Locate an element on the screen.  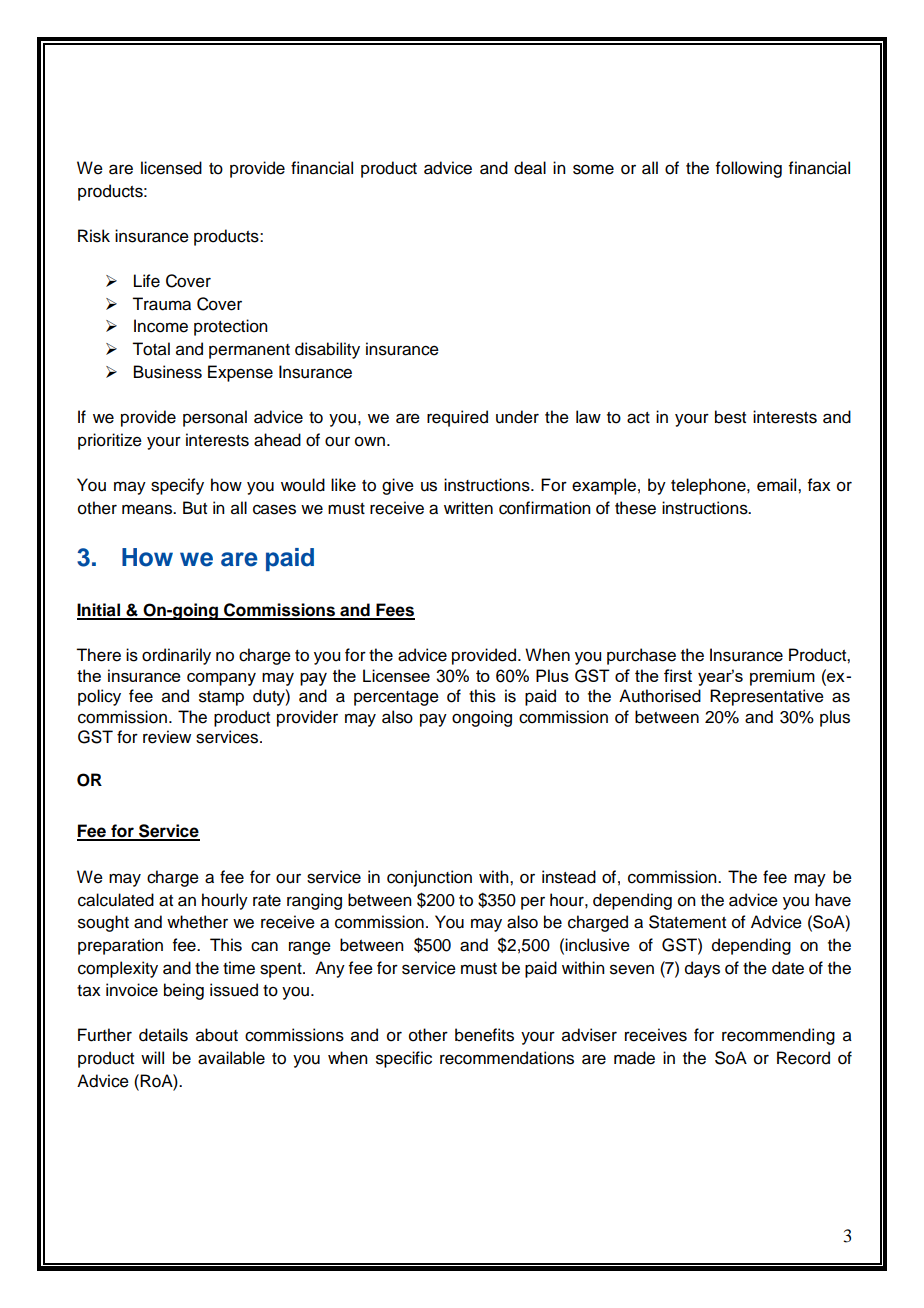
written is located at coordinates (468, 508).
